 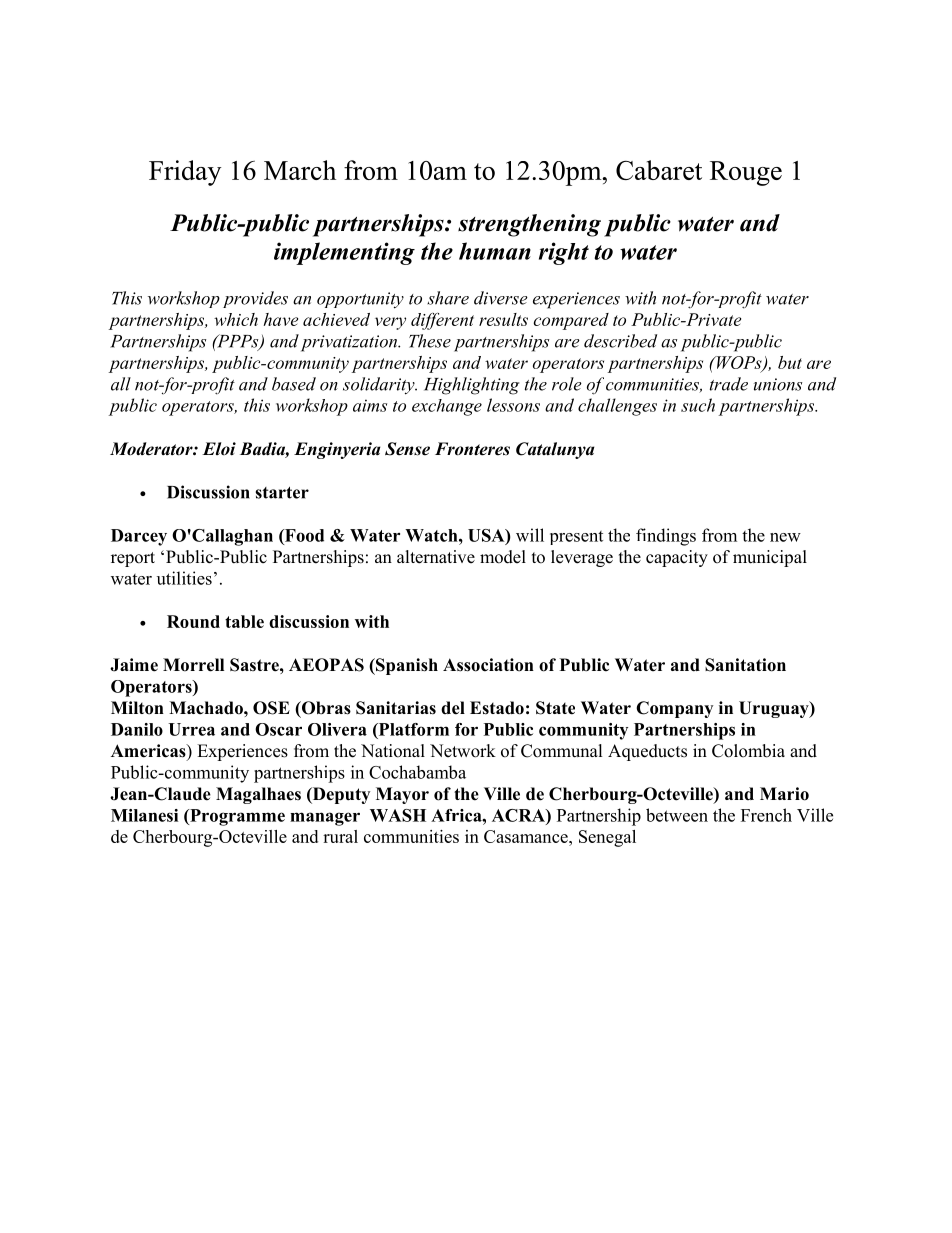 I want to click on Sanitation, so click(x=745, y=665).
